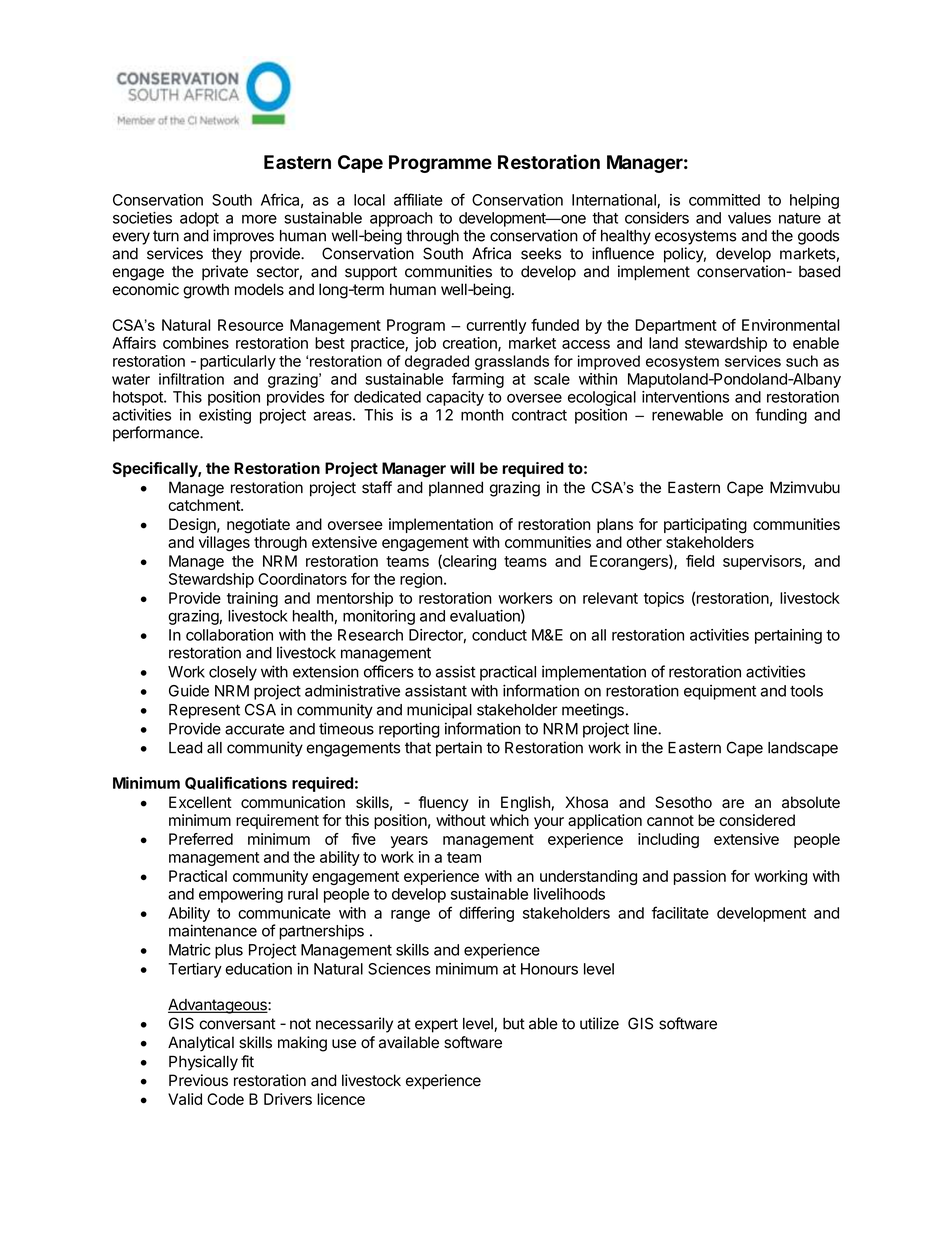 The width and height of the document is (952, 1233). Describe the element at coordinates (486, 914) in the document. I see `differing` at that location.
